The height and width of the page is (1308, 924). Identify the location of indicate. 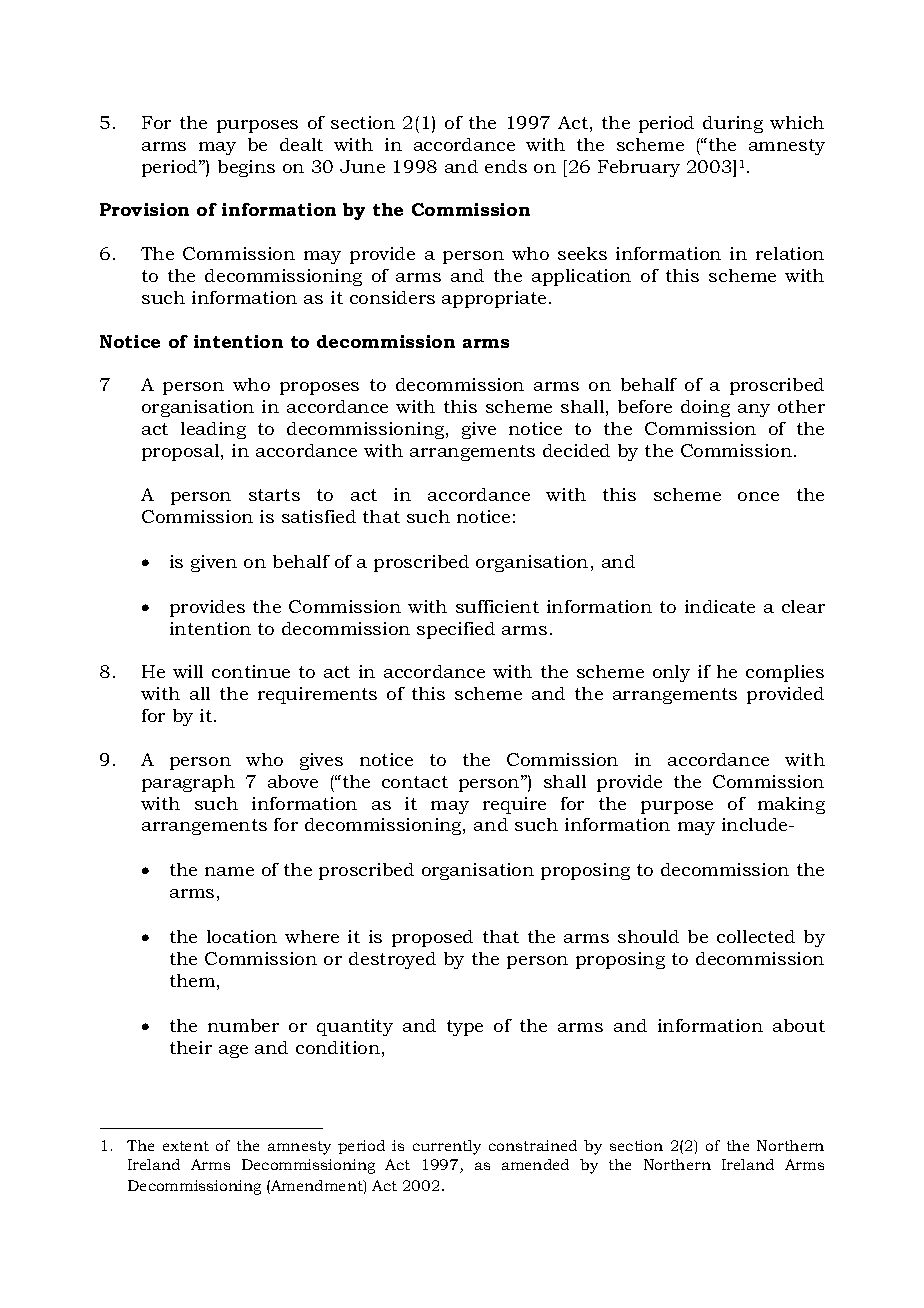
(720, 606).
